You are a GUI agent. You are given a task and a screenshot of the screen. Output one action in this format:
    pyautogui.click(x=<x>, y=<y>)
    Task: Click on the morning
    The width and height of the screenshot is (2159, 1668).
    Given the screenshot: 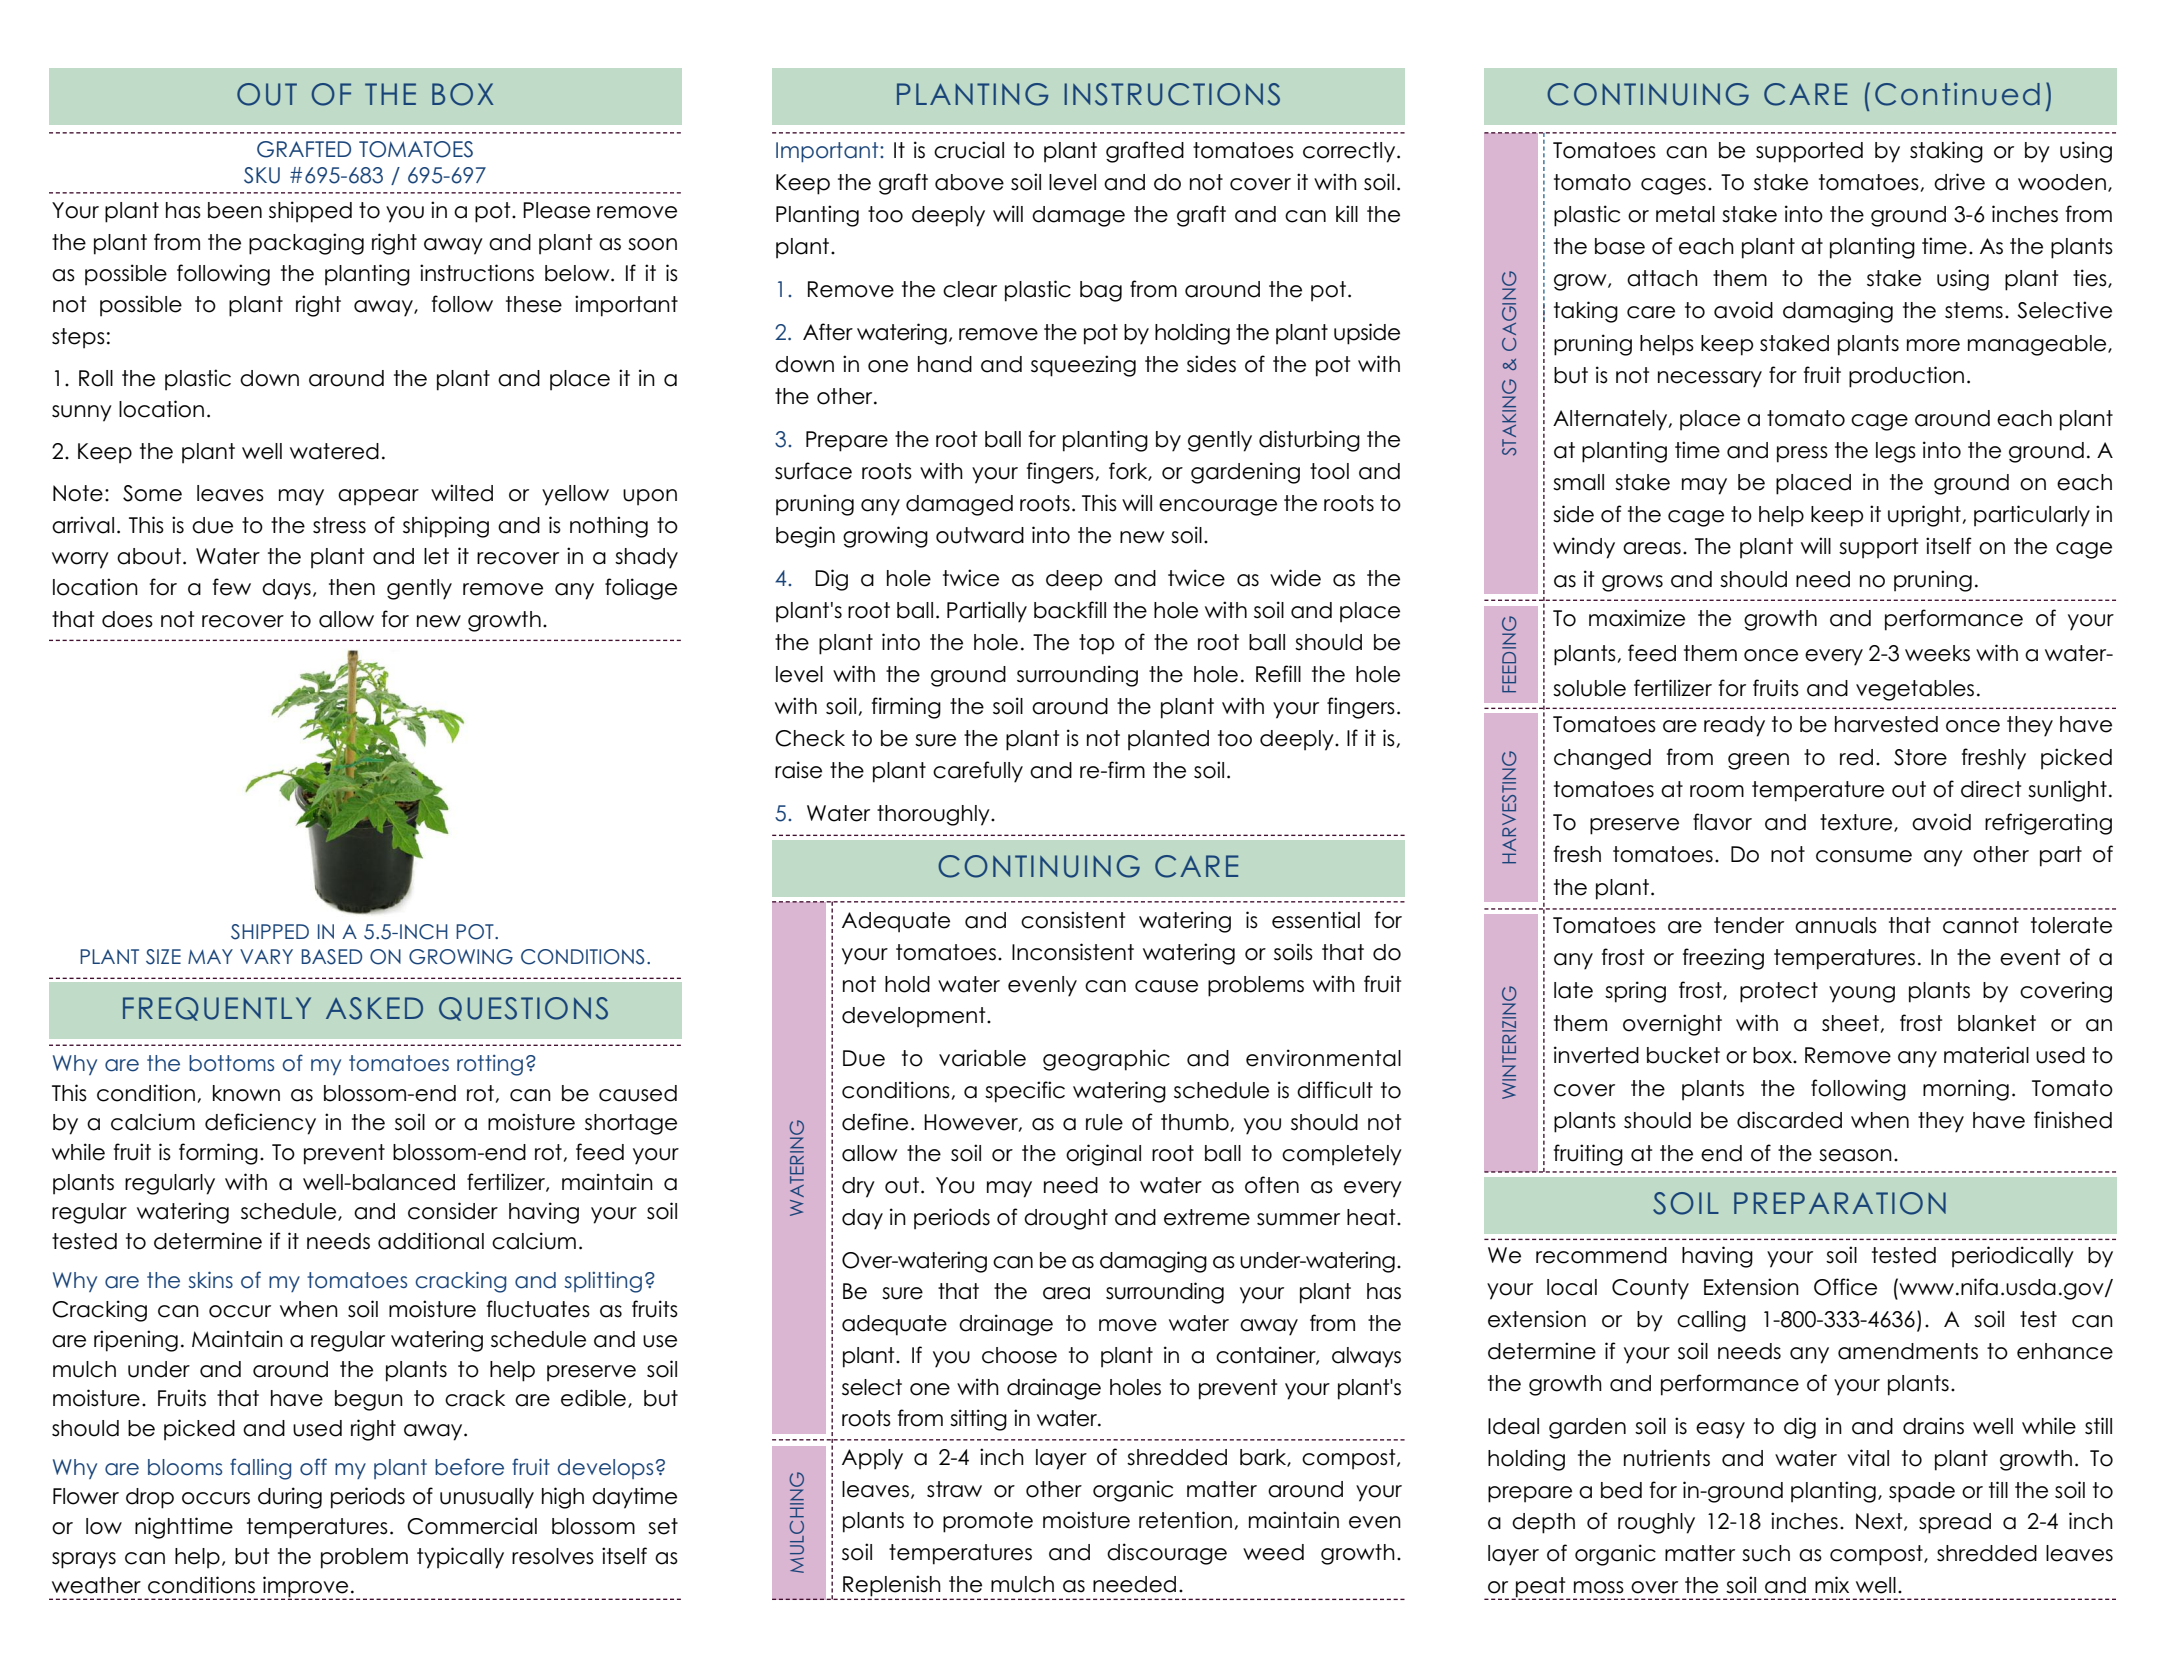 What is the action you would take?
    pyautogui.click(x=1966, y=1090)
